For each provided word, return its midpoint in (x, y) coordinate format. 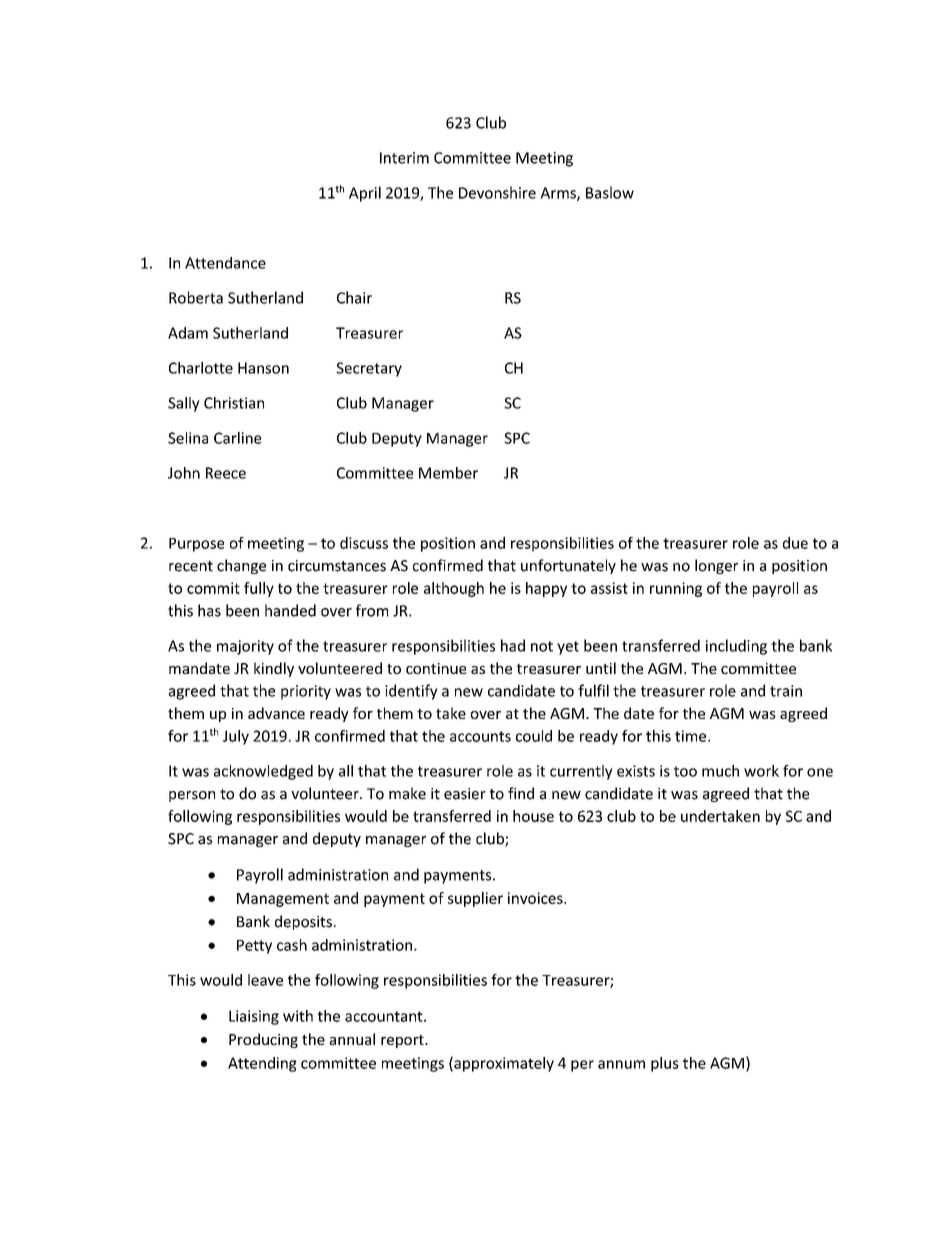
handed (290, 610)
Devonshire (497, 192)
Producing (263, 1040)
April (365, 194)
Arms (559, 194)
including (736, 647)
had (513, 645)
